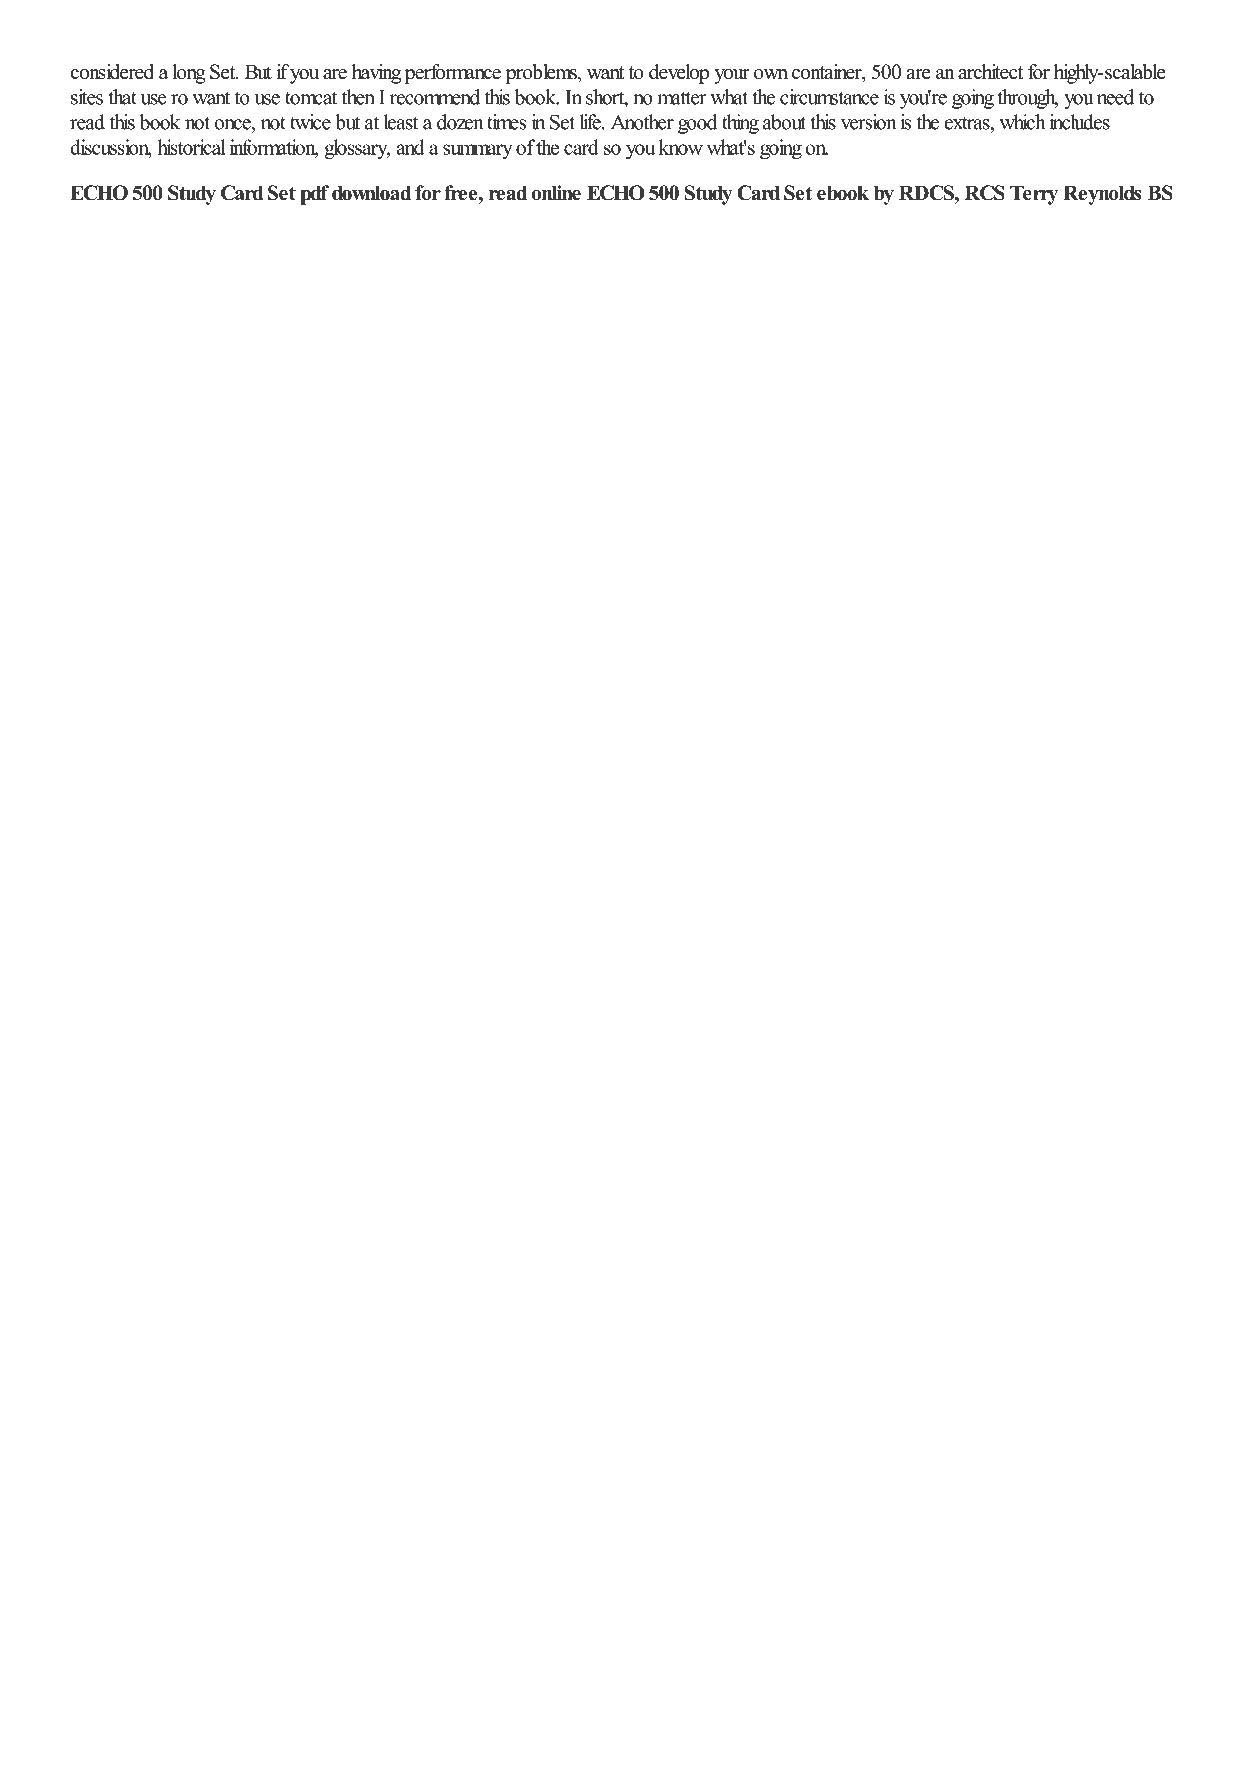 Image resolution: width=1252 pixels, height=1771 pixels. What do you see at coordinates (556, 193) in the screenshot?
I see `online` at bounding box center [556, 193].
